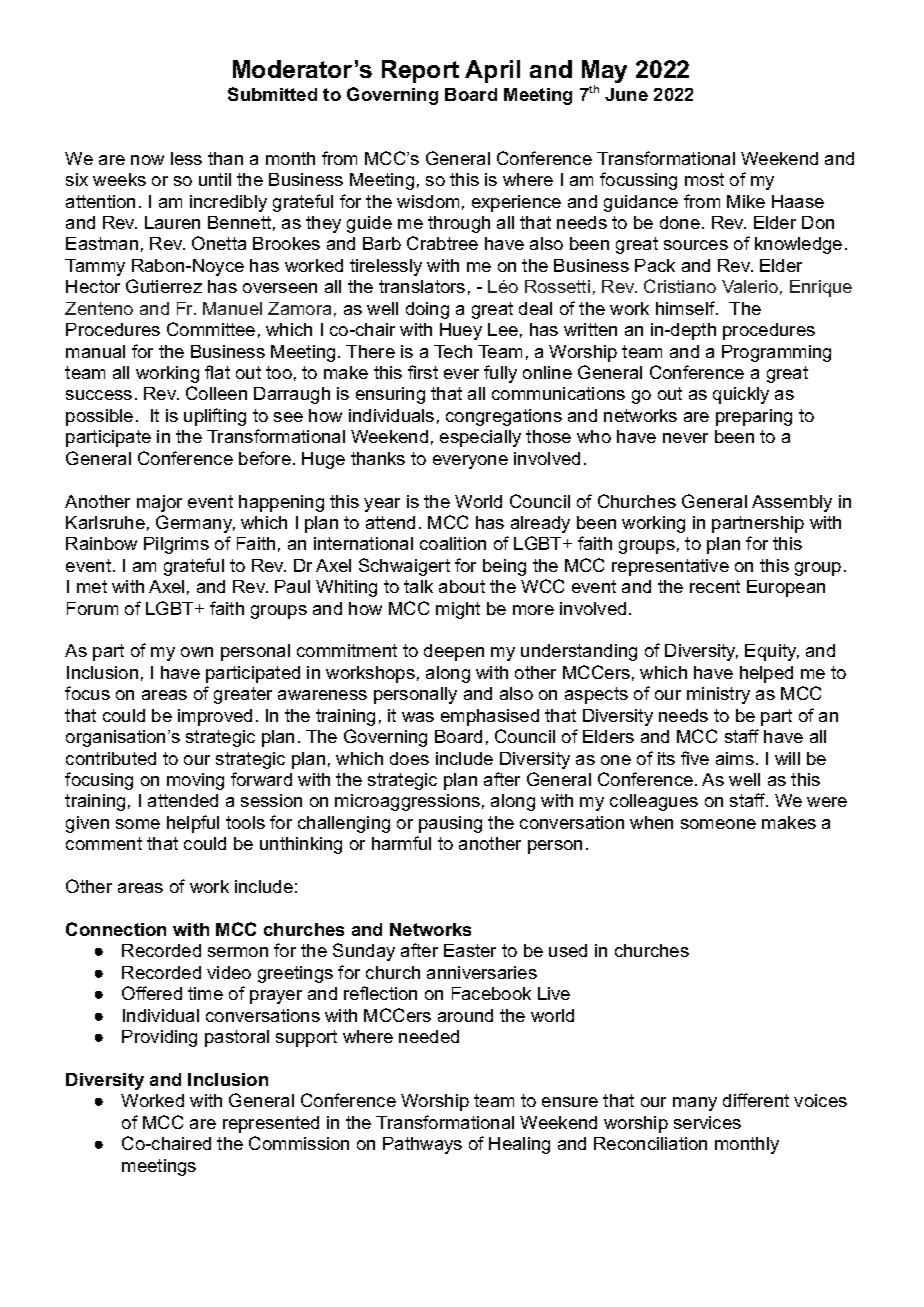 This screenshot has width=924, height=1307. I want to click on aims, so click(735, 758).
